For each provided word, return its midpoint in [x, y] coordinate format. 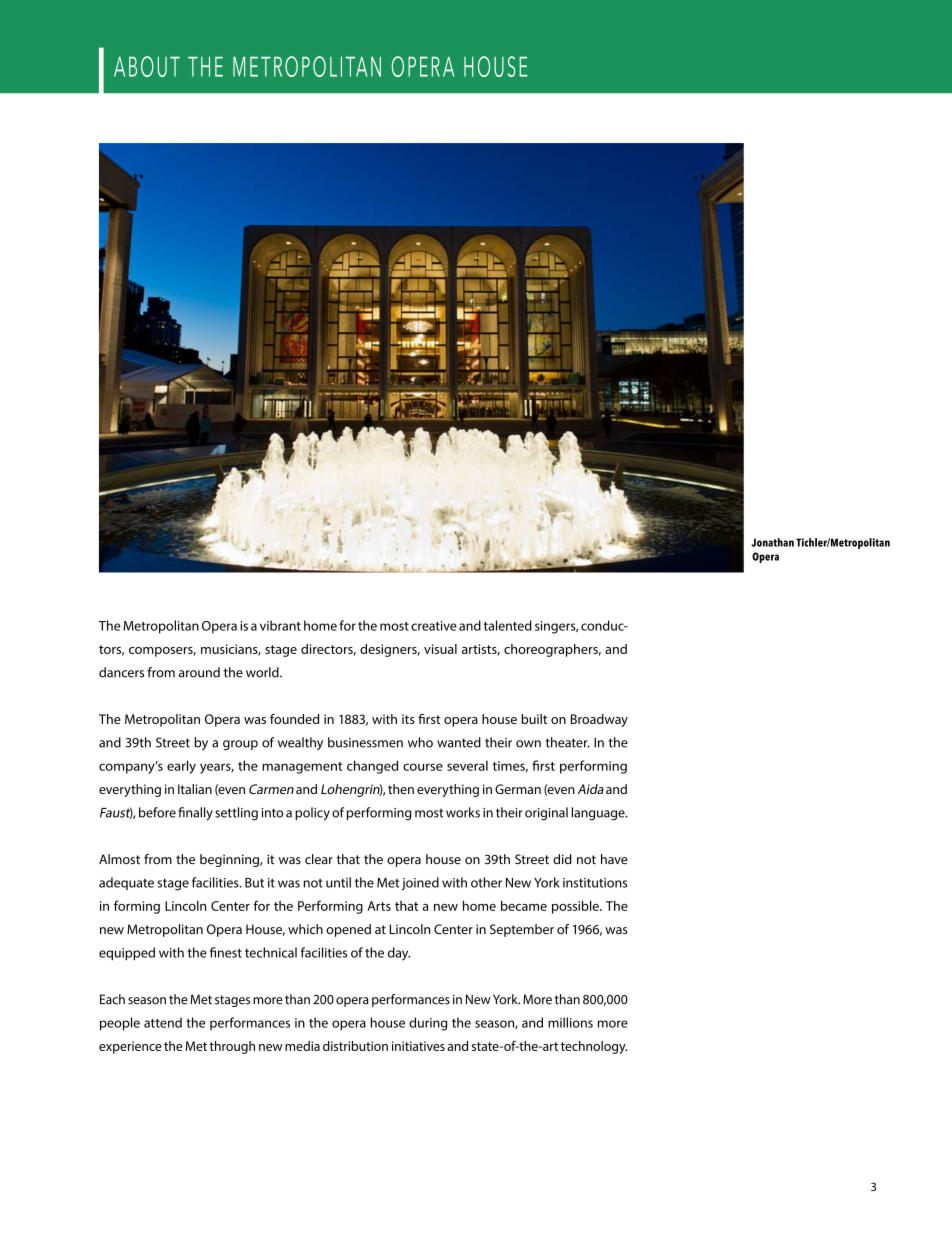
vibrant [280, 625]
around [199, 672]
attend [163, 1022]
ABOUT [147, 66]
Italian [195, 789]
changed [372, 767]
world [263, 672]
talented [508, 625]
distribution [355, 1046]
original [546, 814]
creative [434, 626]
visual [440, 649]
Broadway [599, 720]
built [534, 719]
